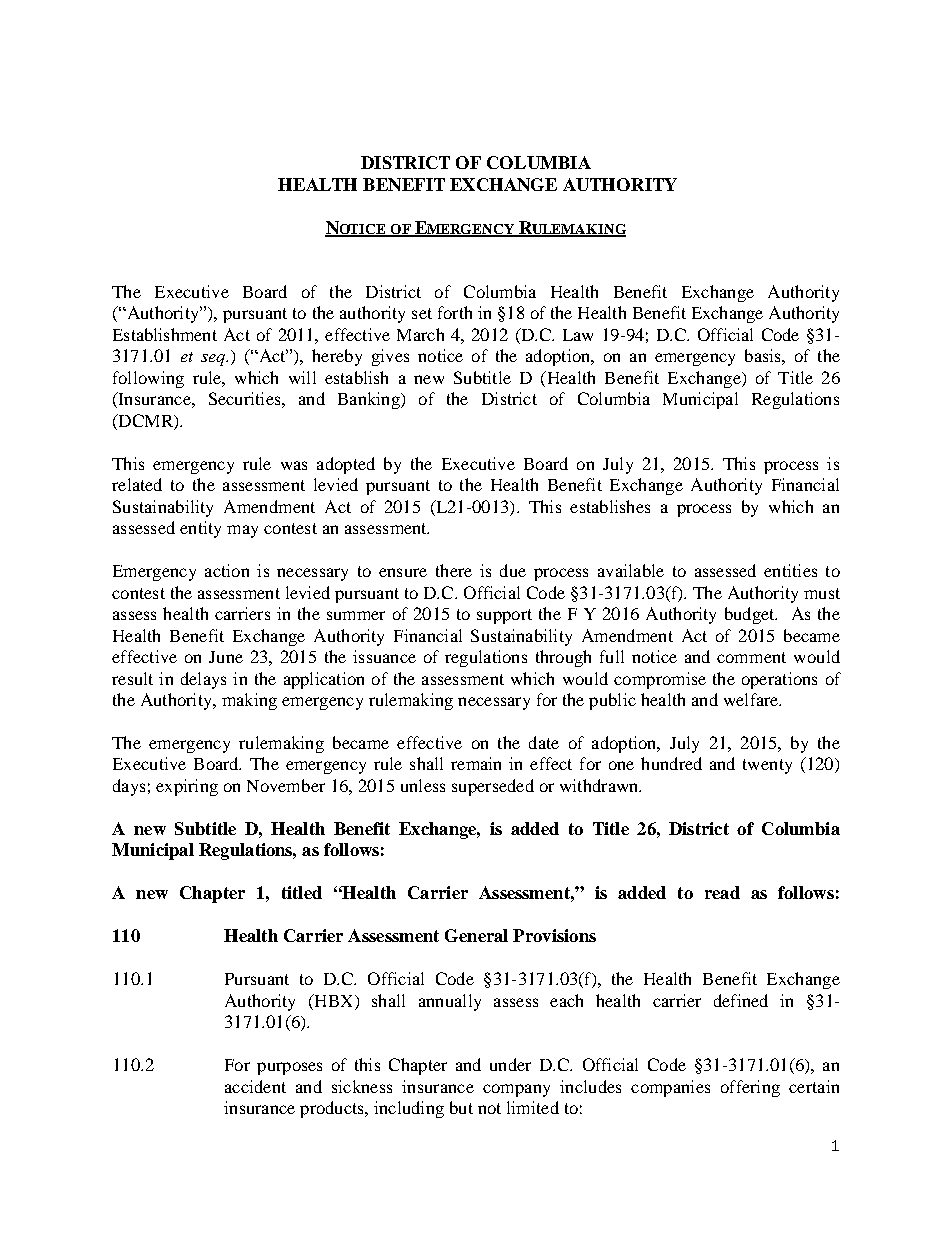 The height and width of the screenshot is (1233, 952). I want to click on accident, so click(255, 1086).
